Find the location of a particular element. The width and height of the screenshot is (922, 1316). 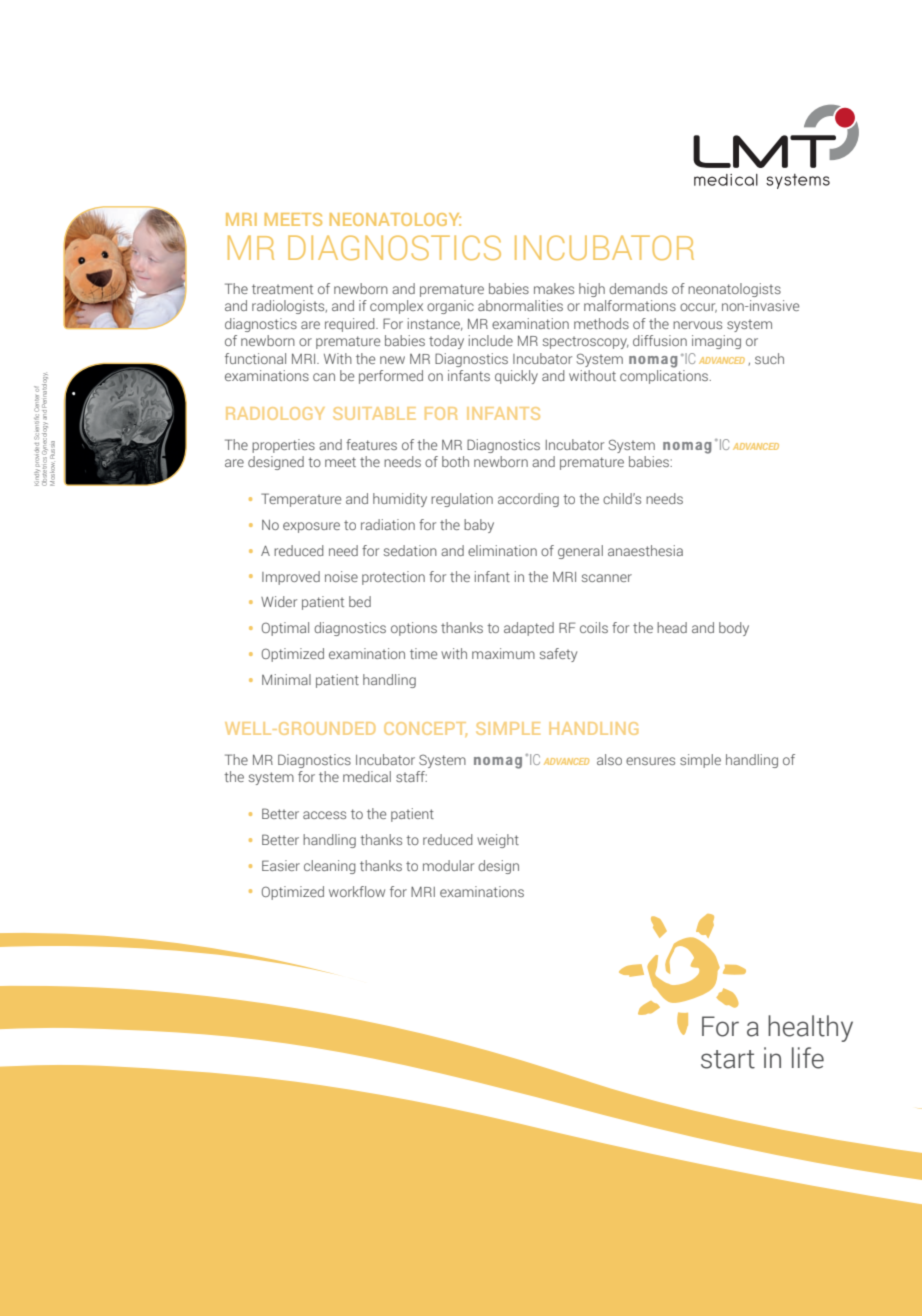

workflow is located at coordinates (357, 891).
